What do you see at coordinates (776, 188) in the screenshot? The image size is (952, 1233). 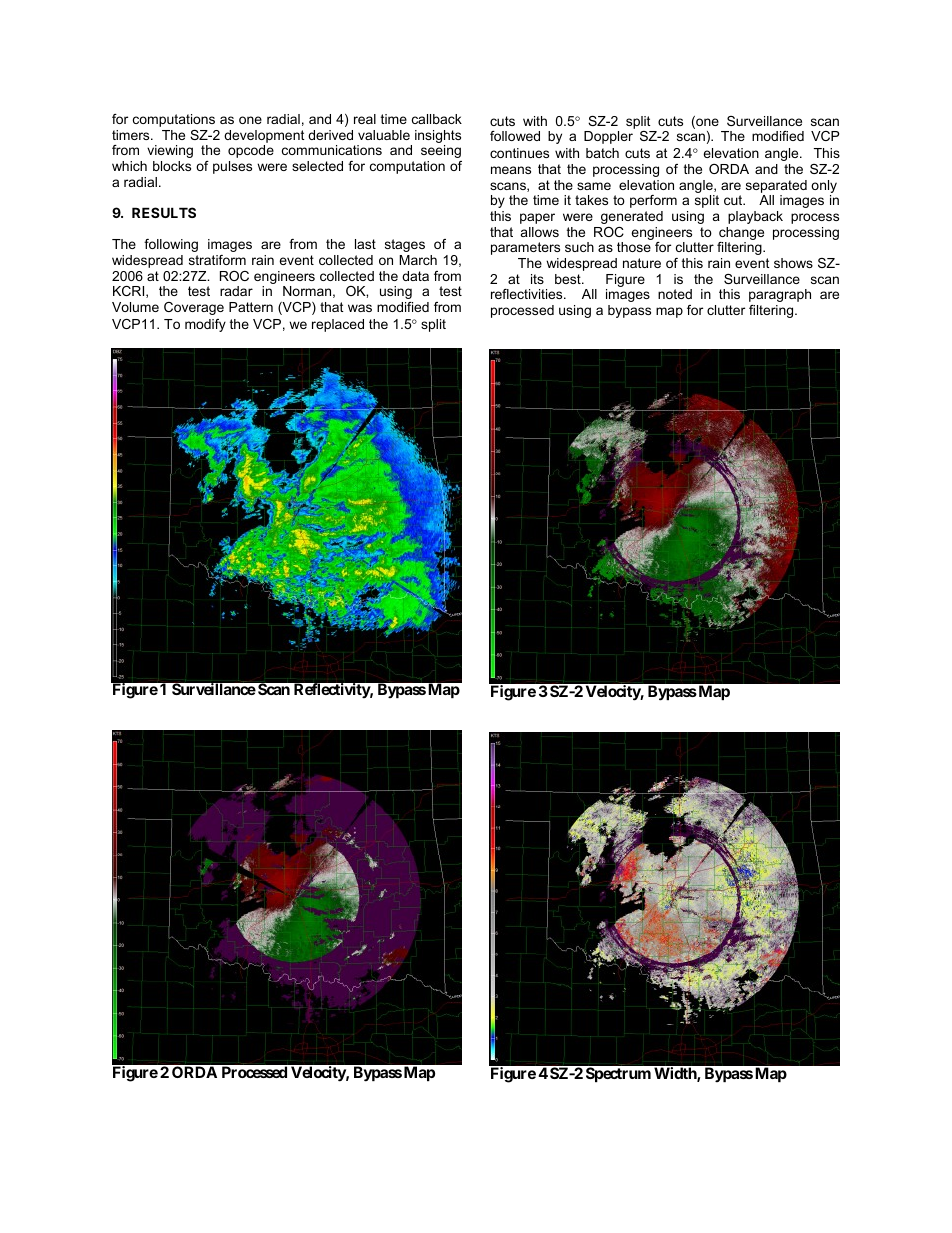 I see `separated` at bounding box center [776, 188].
